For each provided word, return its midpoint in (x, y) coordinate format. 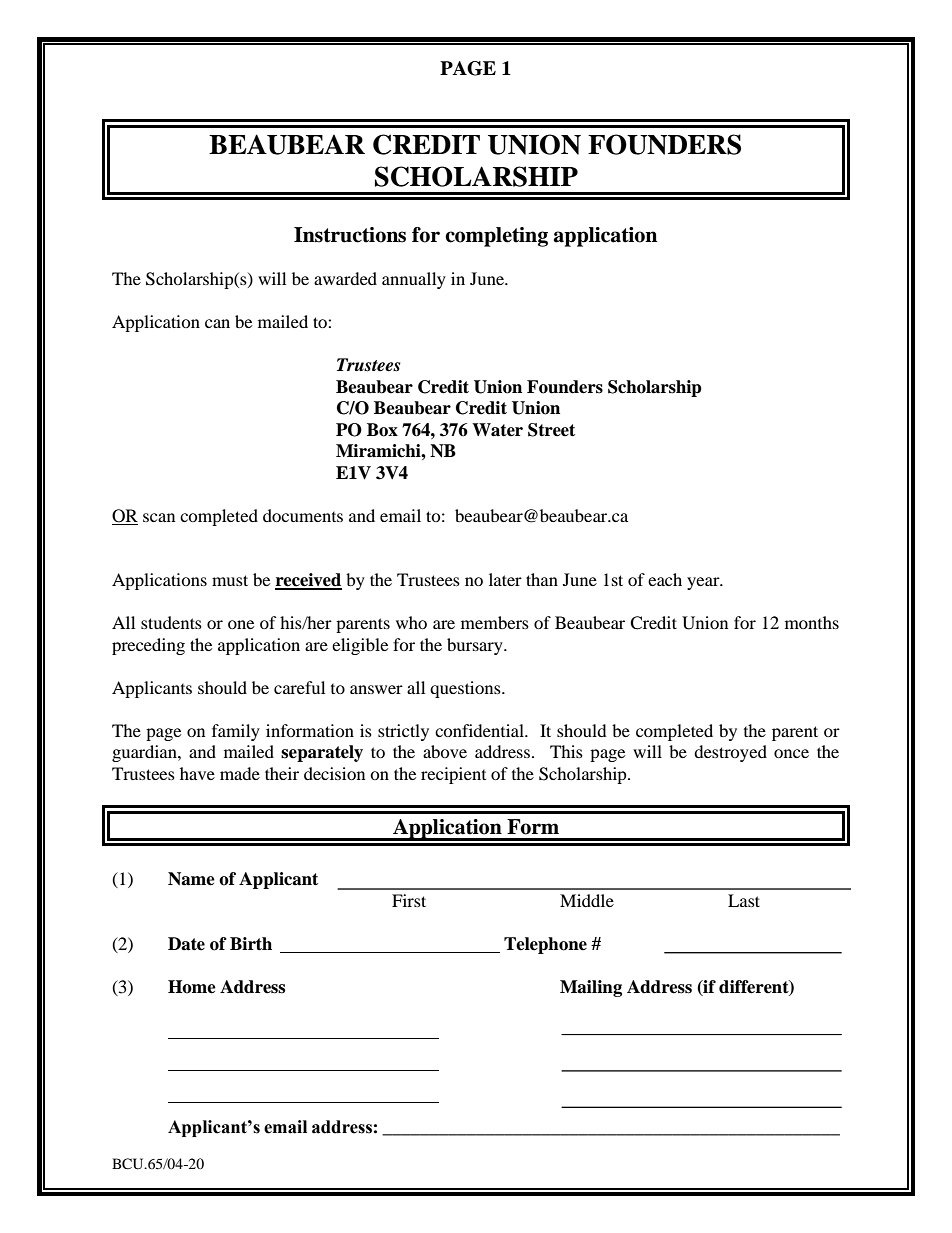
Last (744, 900)
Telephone (545, 945)
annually (414, 280)
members (495, 622)
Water (497, 430)
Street (551, 430)
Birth (251, 943)
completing (496, 237)
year (704, 583)
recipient (453, 775)
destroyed (730, 753)
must (230, 580)
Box (382, 430)
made (240, 773)
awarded (345, 278)
